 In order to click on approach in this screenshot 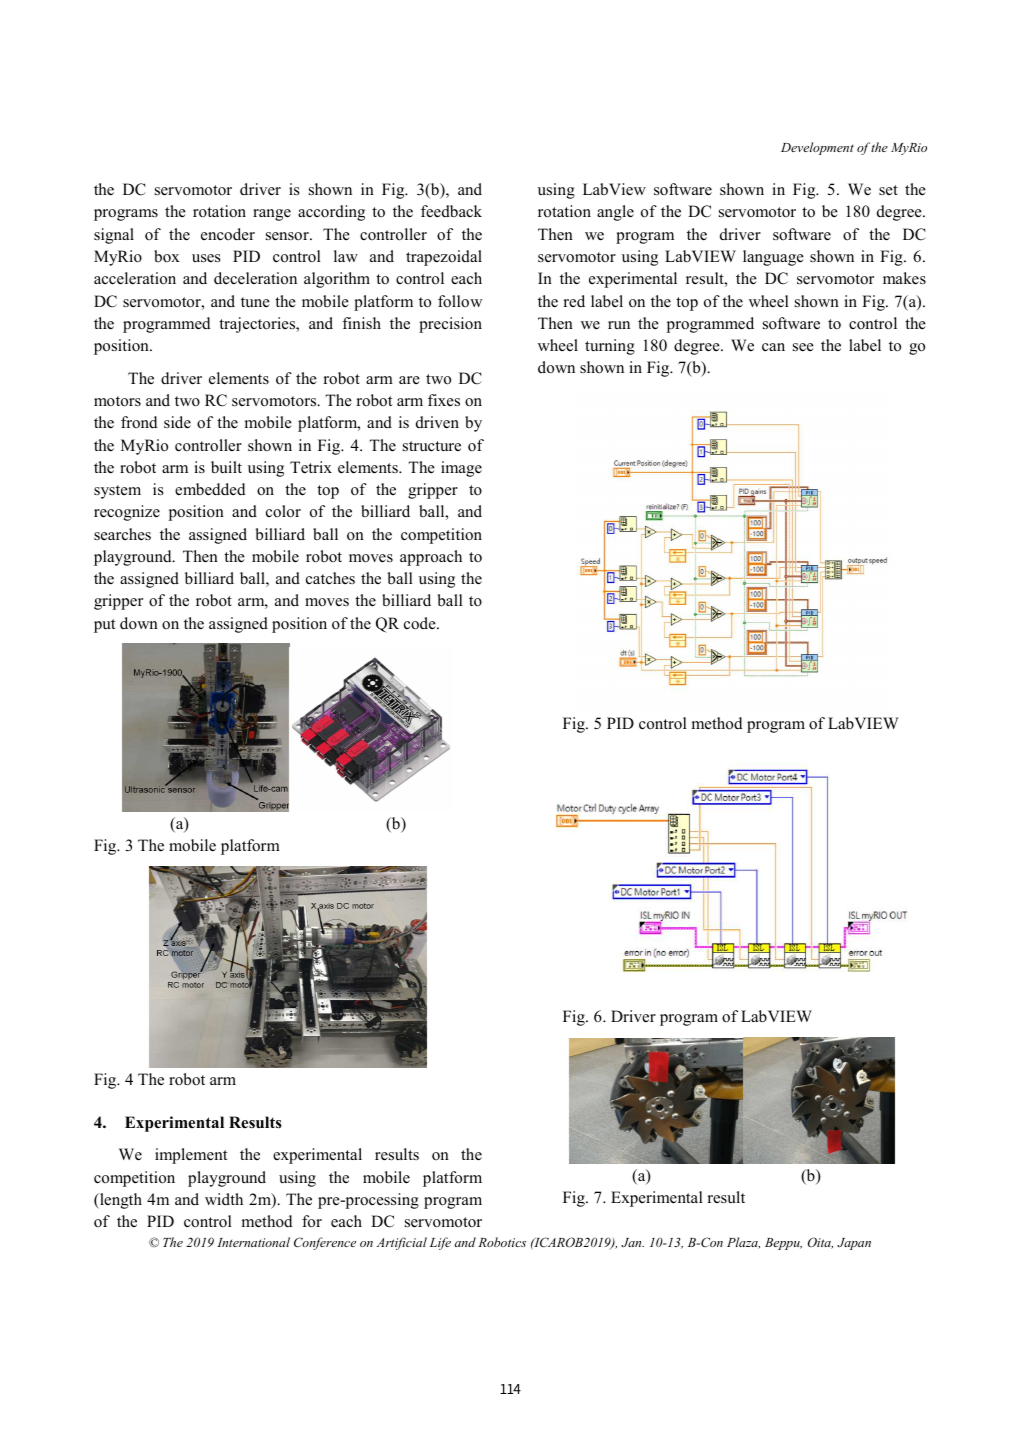, I will do `click(431, 558)`.
